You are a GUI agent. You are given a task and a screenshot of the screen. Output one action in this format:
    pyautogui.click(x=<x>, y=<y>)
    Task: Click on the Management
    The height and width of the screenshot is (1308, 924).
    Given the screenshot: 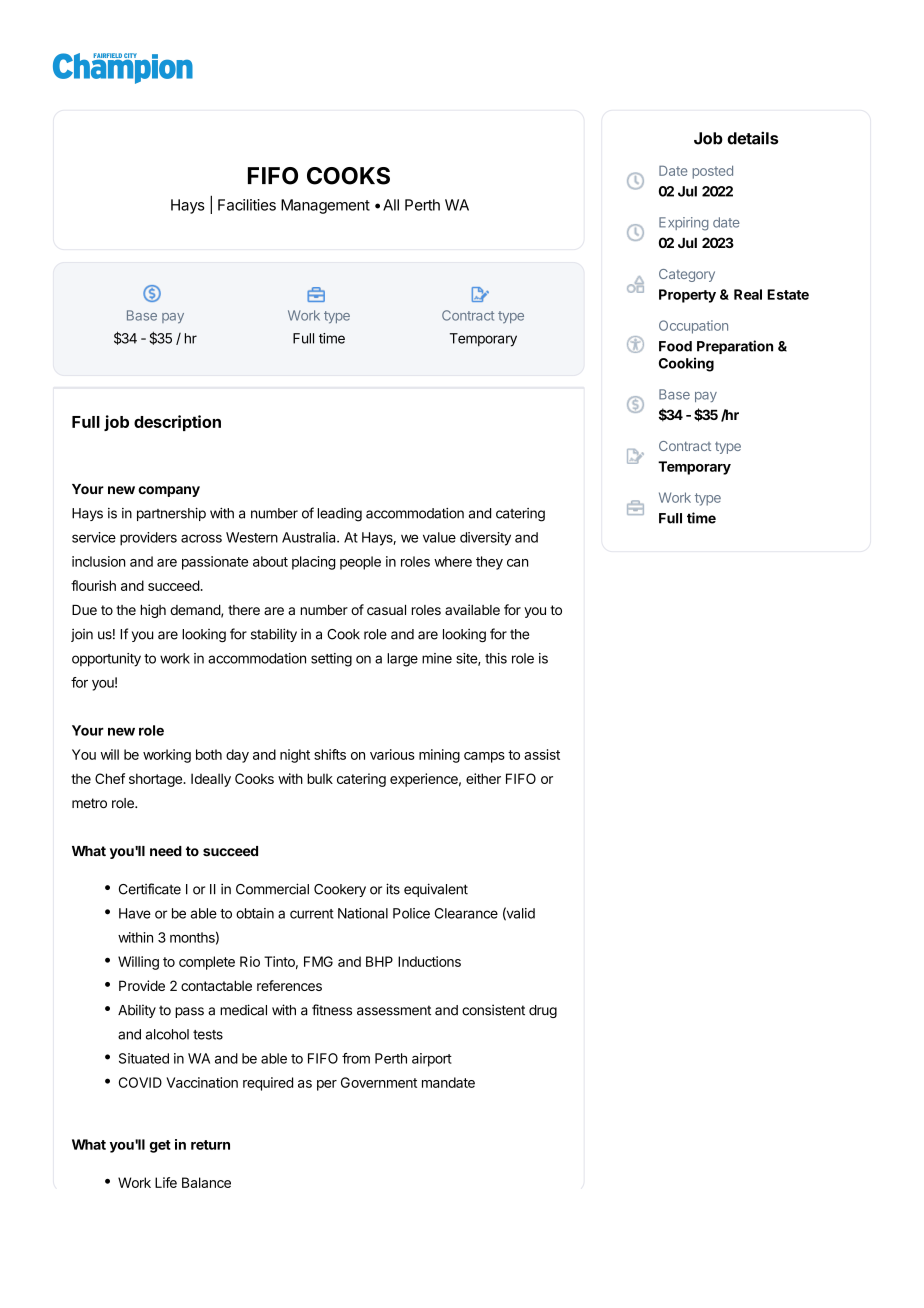 What is the action you would take?
    pyautogui.click(x=325, y=206)
